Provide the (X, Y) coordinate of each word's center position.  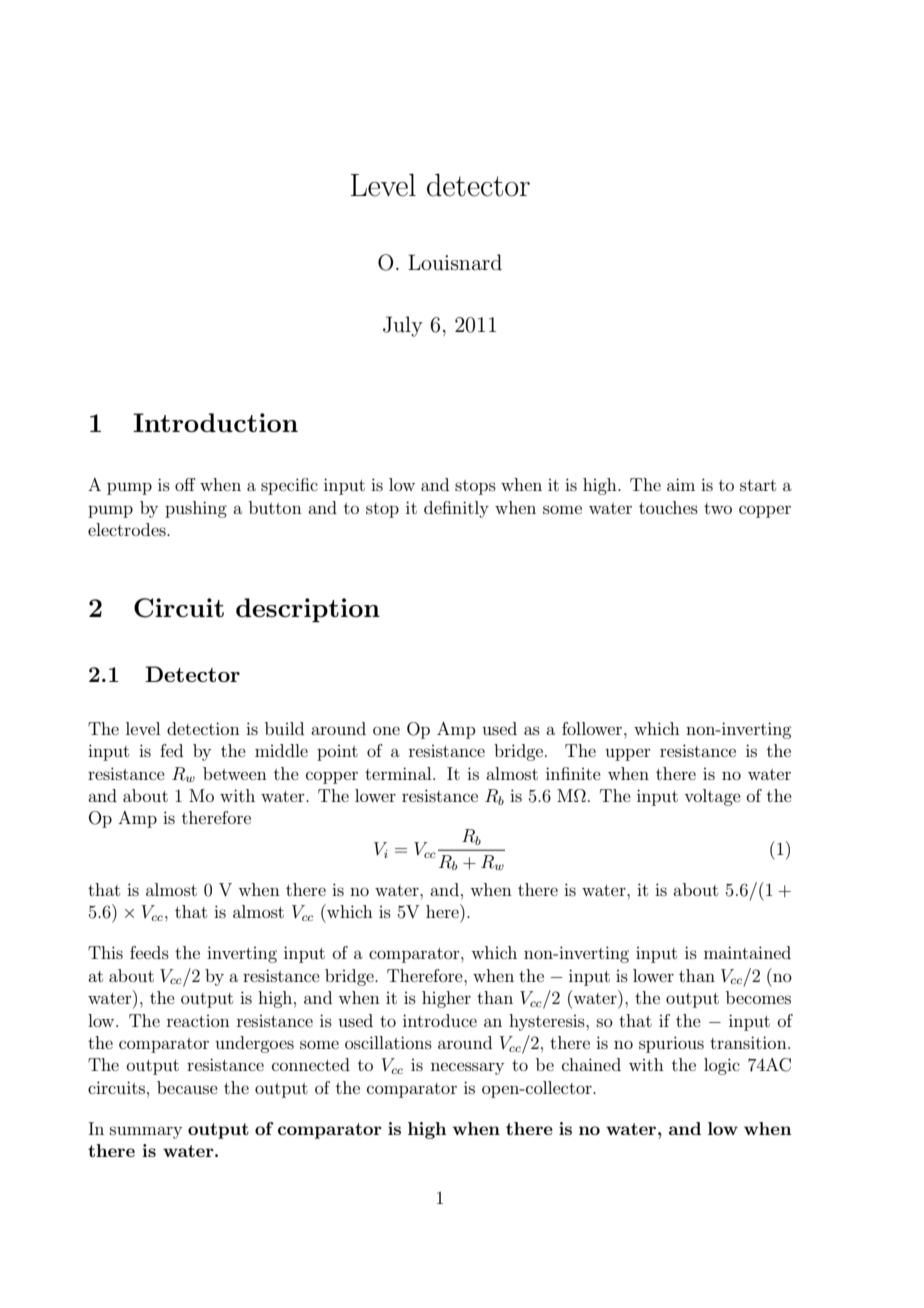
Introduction (215, 422)
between (235, 773)
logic (722, 1066)
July (403, 326)
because (187, 1087)
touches (668, 507)
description (308, 610)
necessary (467, 1068)
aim (681, 484)
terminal (399, 773)
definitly (456, 509)
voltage (712, 797)
